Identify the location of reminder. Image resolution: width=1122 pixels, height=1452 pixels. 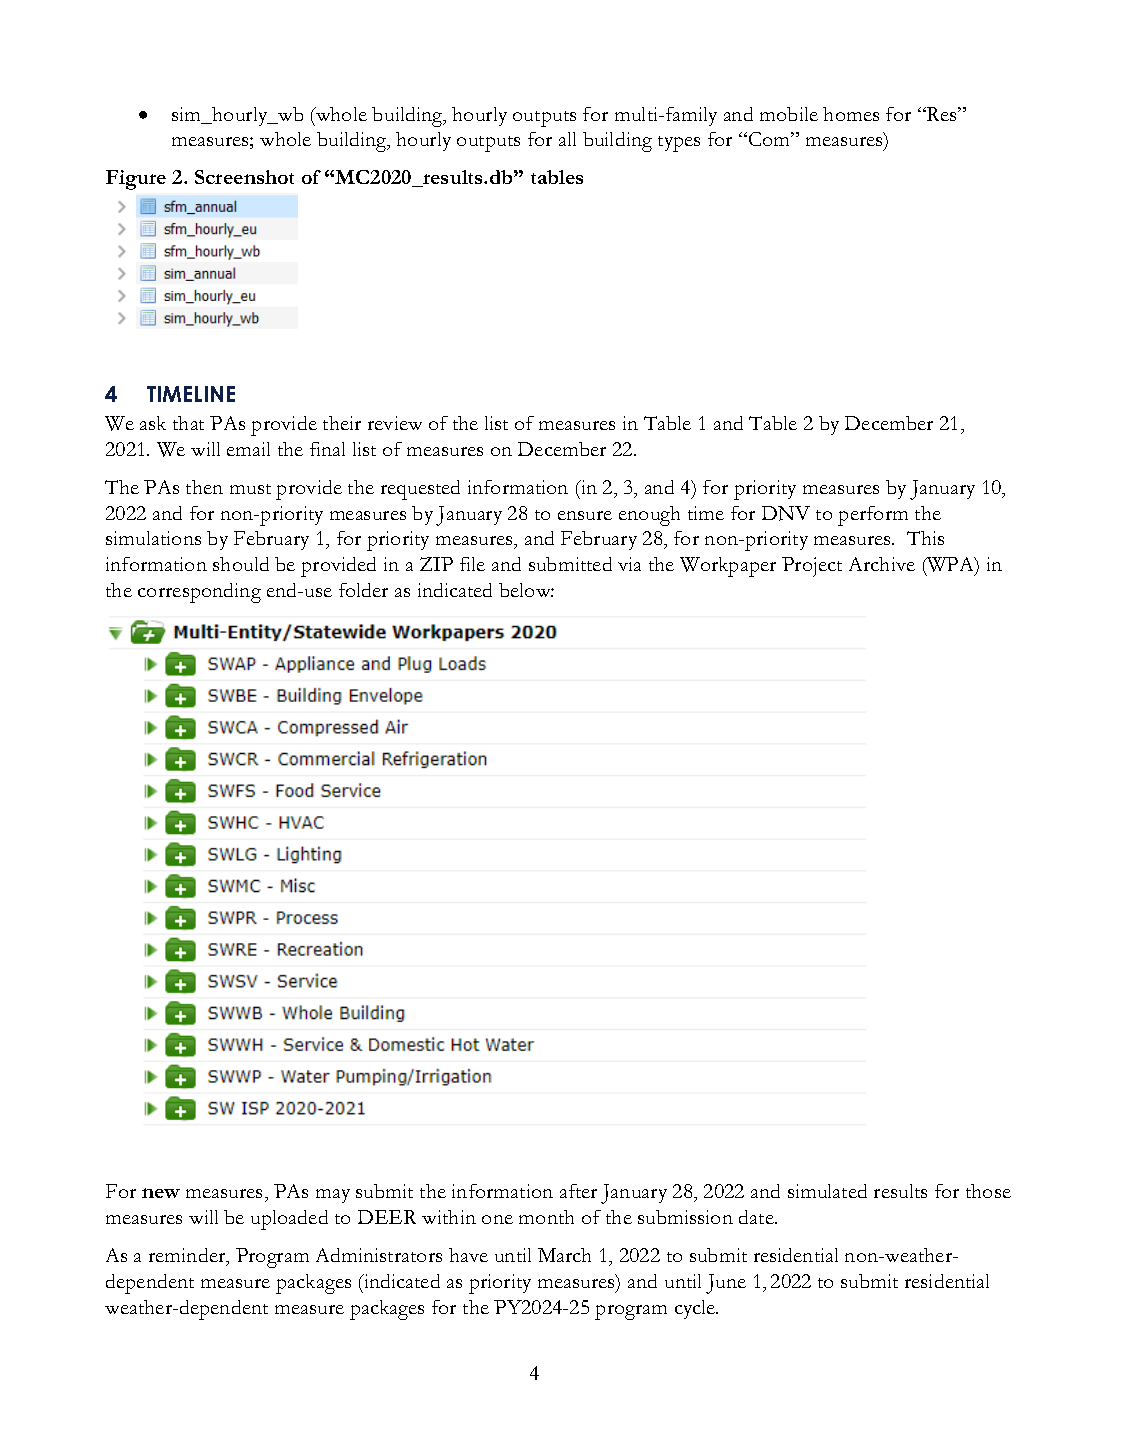
(188, 1257).
